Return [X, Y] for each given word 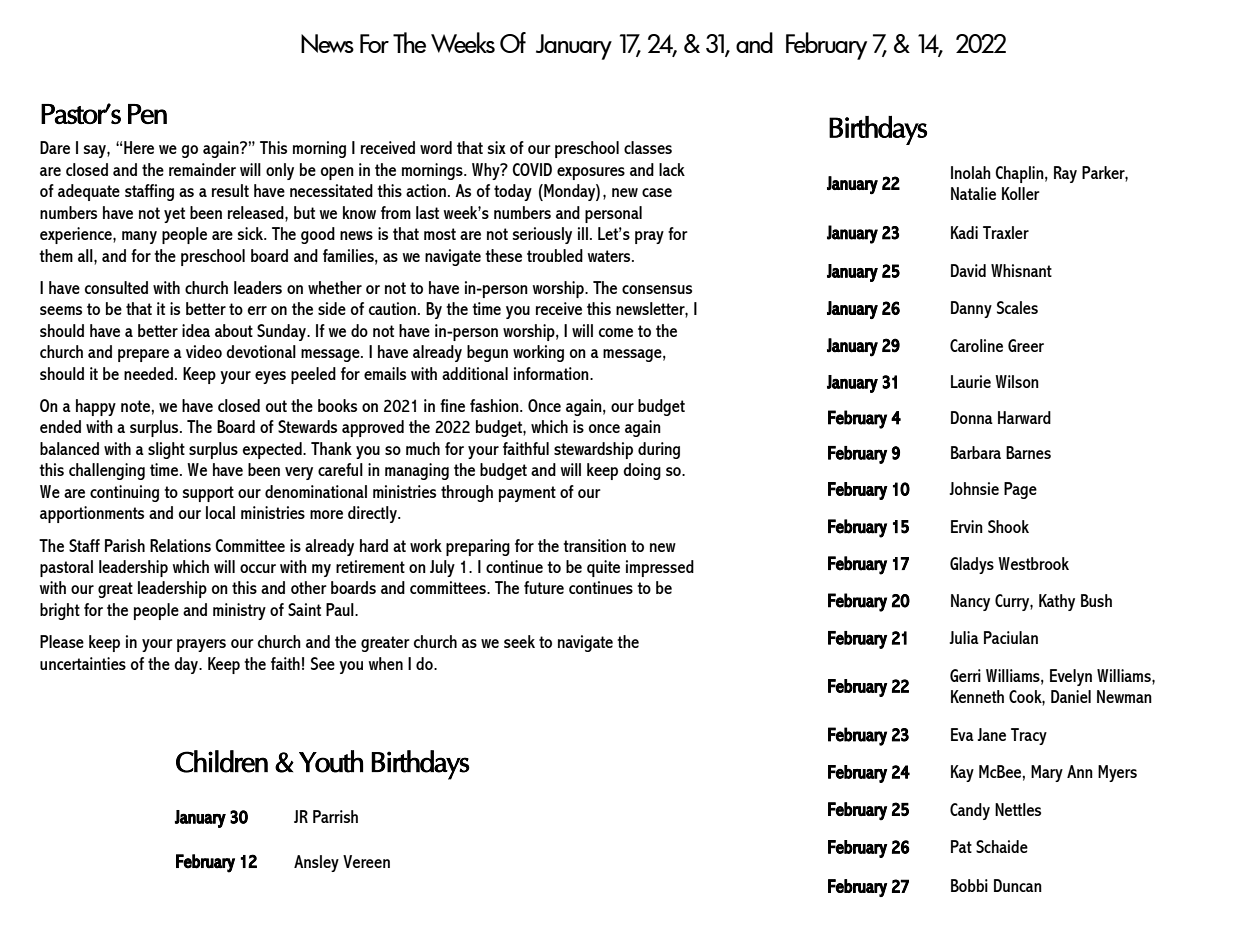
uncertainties [83, 663]
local [220, 512]
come [616, 332]
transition [594, 545]
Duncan [1018, 885]
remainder [202, 169]
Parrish [335, 816]
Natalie [973, 193]
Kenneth [977, 696]
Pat [961, 846]
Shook [1008, 526]
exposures [591, 173]
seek [519, 641]
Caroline [976, 345]
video [204, 351]
